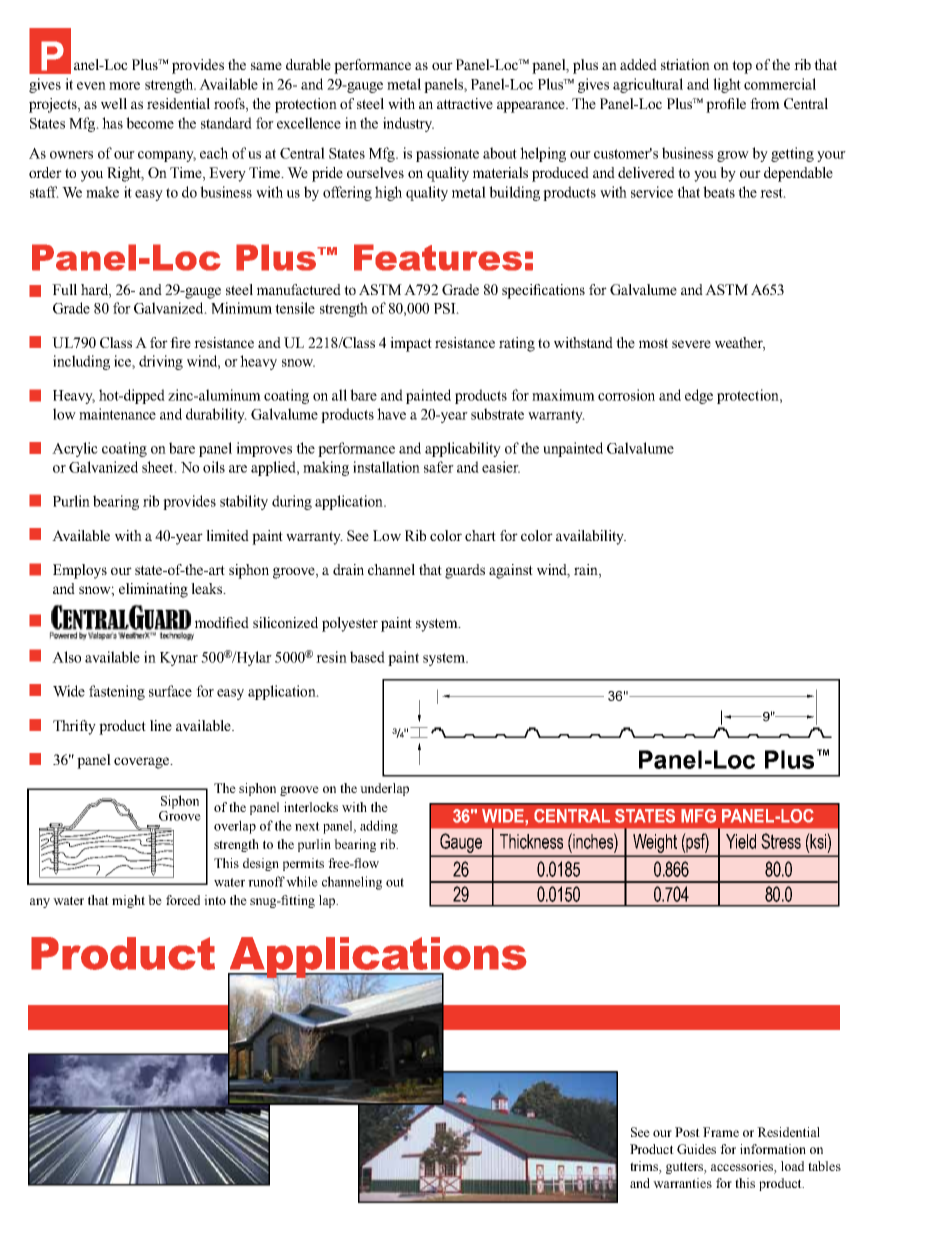 The height and width of the page is (1233, 952). I want to click on adding, so click(379, 827).
